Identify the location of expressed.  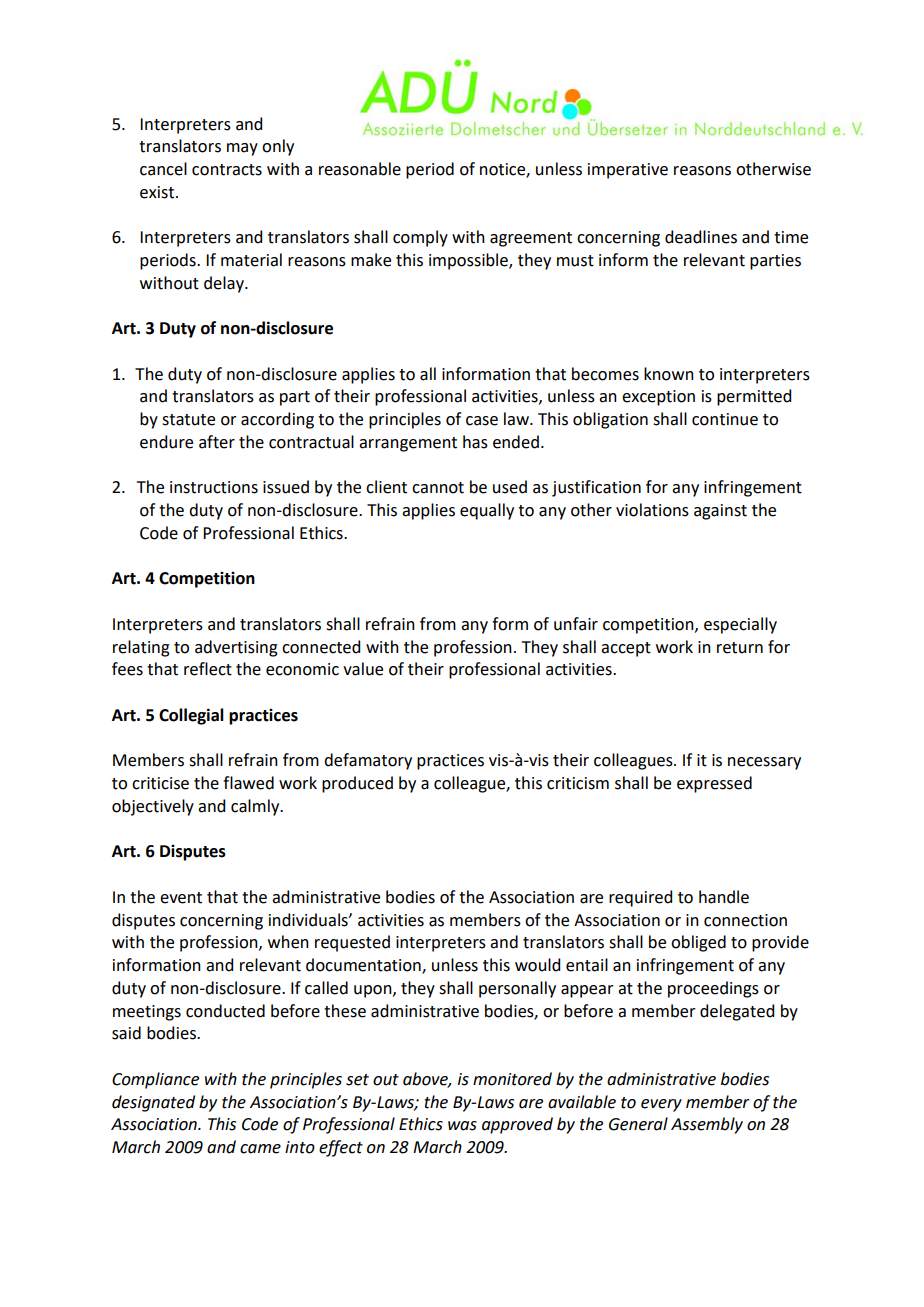
(714, 784).
